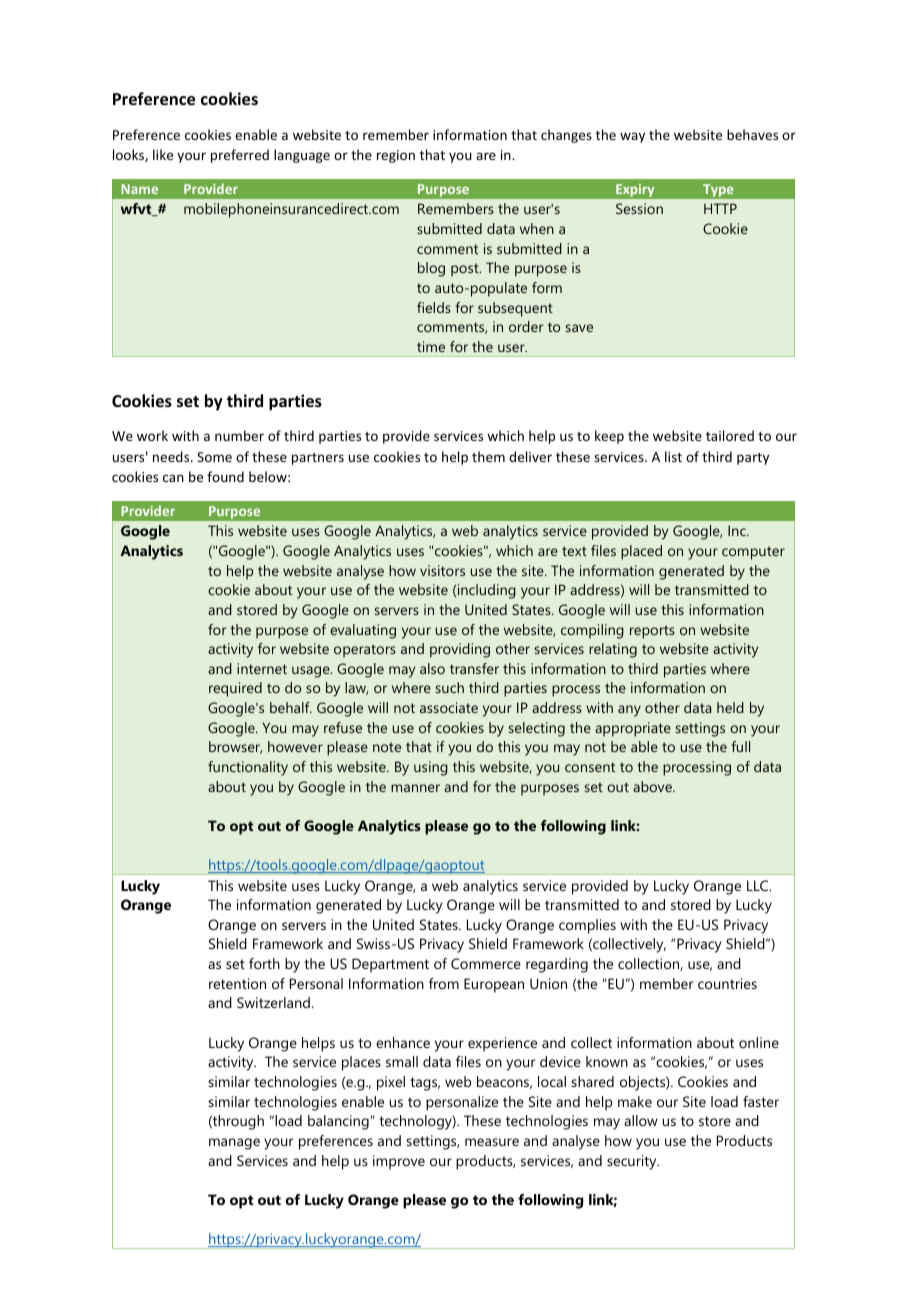 The image size is (924, 1308). What do you see at coordinates (240, 156) in the document?
I see `preferred` at bounding box center [240, 156].
